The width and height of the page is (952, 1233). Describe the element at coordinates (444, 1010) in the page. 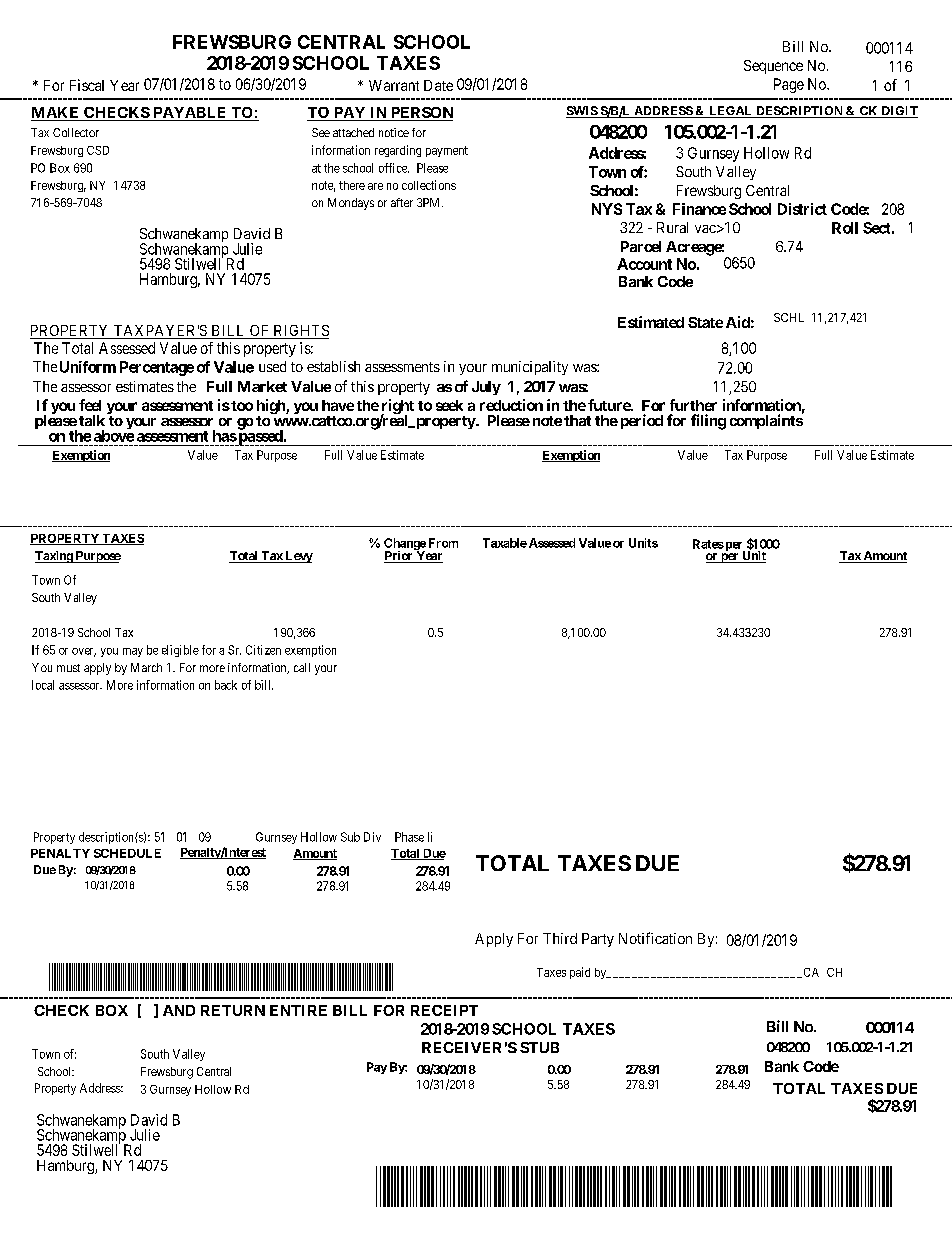

I see `RECEIPT` at that location.
